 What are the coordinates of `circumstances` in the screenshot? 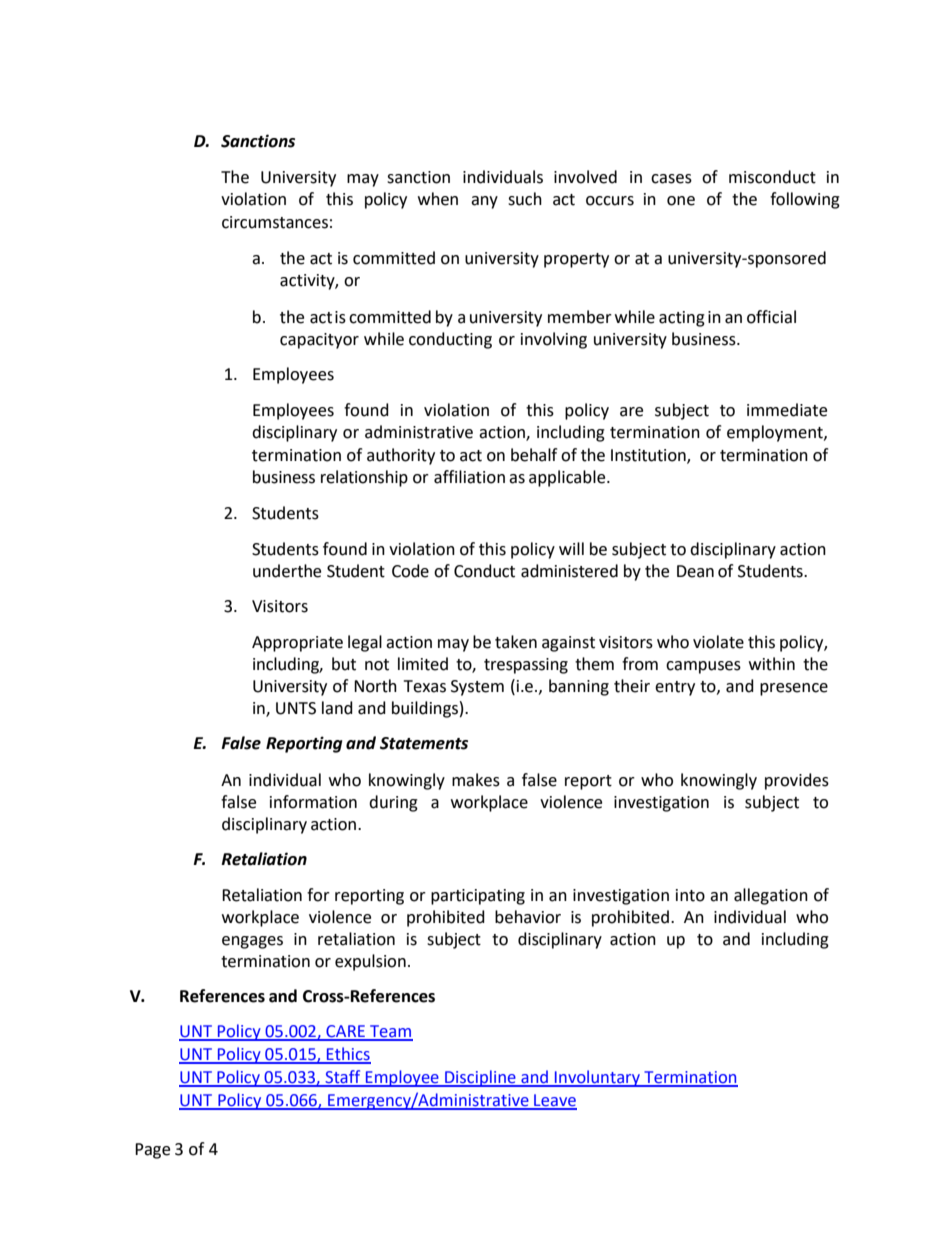 It's located at (275, 222).
